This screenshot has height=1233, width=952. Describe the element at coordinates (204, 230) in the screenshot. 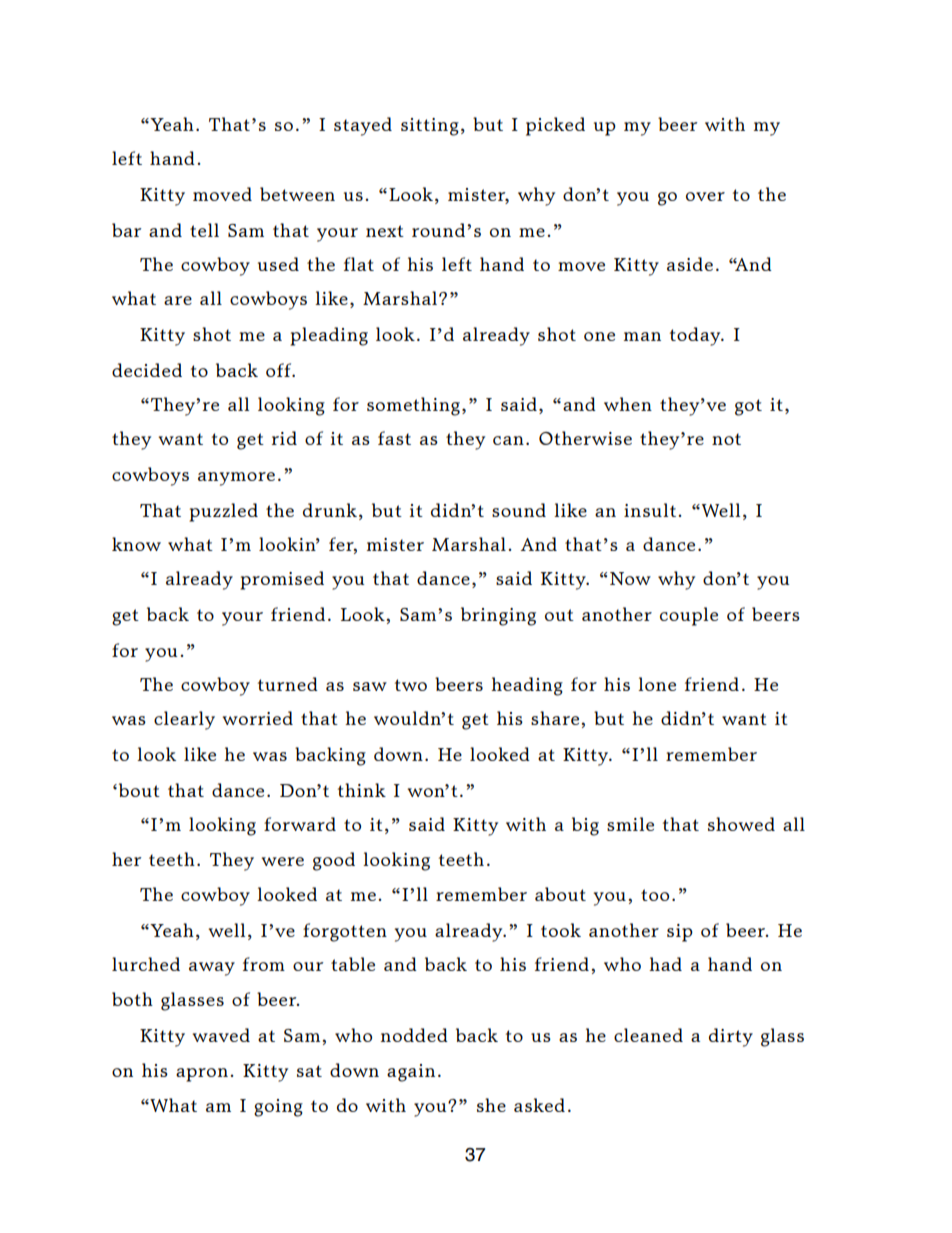

I see `tell` at that location.
